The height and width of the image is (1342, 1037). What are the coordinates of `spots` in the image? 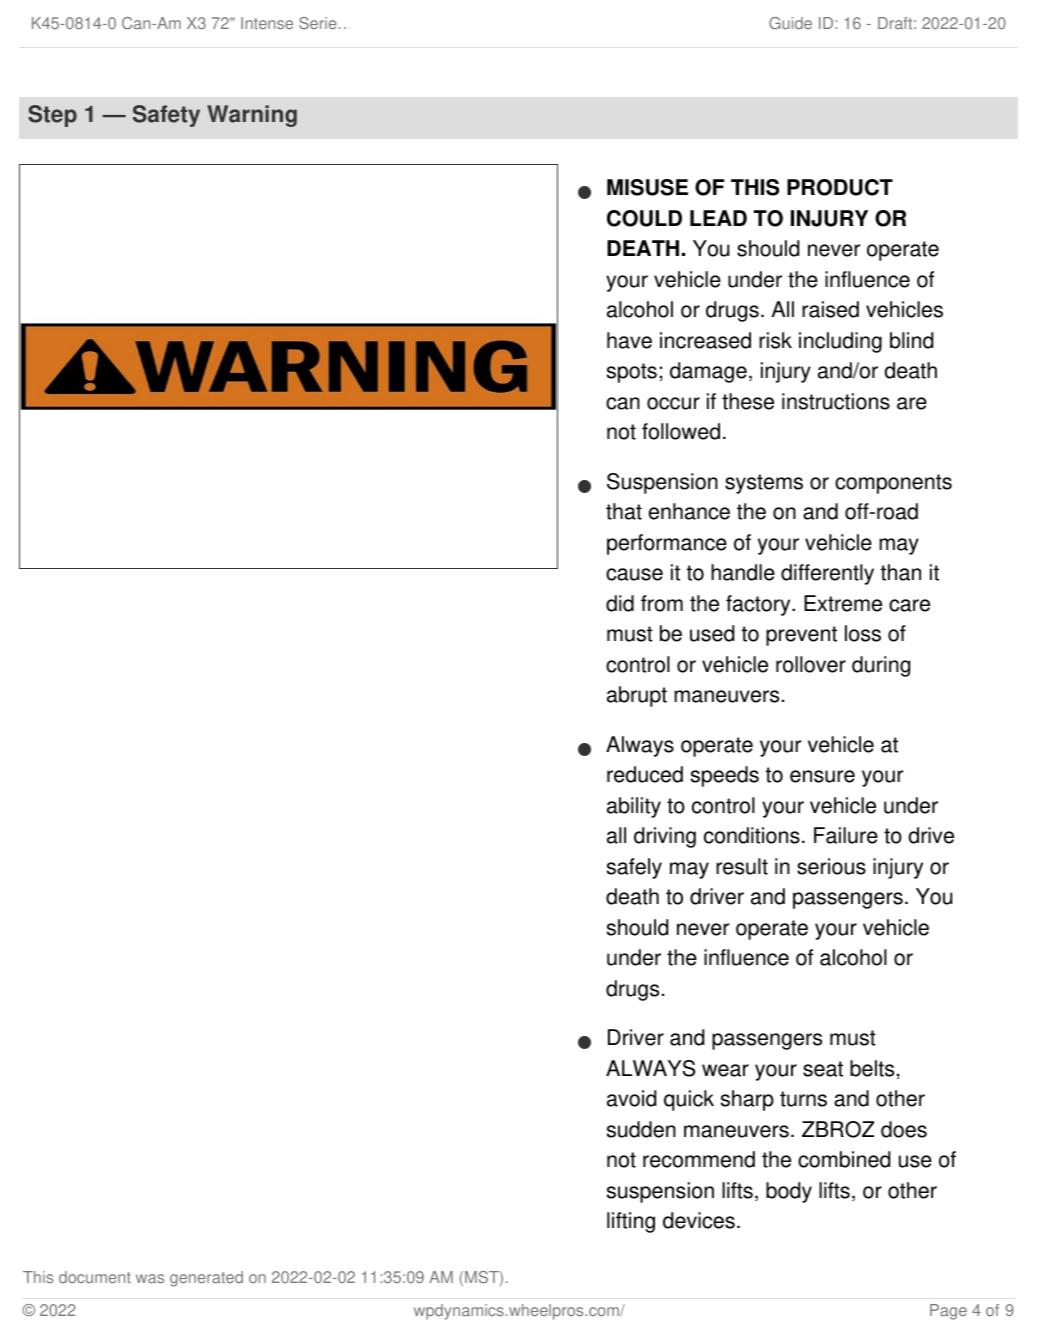 It's located at (632, 373).
